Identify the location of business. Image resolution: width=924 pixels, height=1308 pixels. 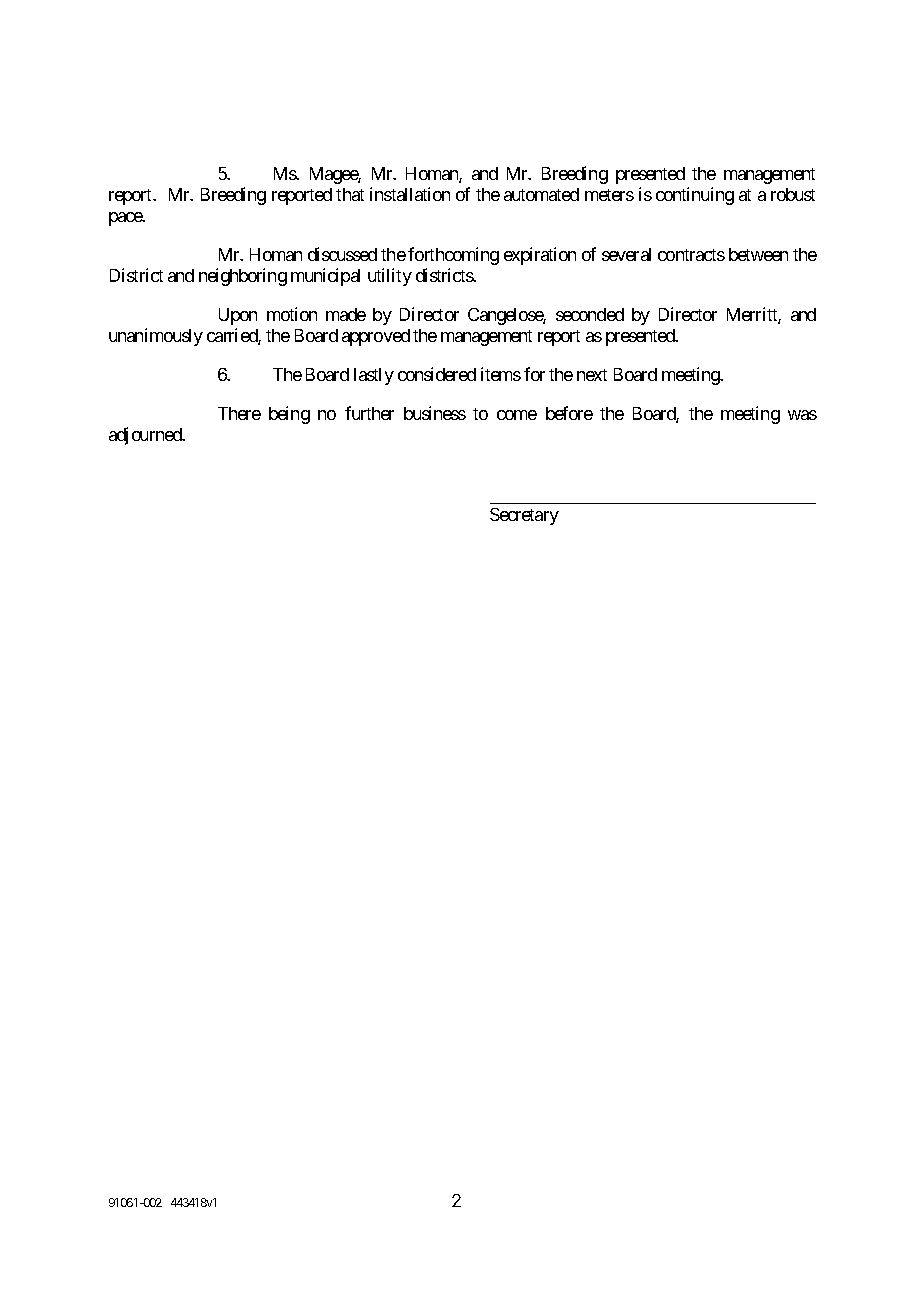
(435, 413).
